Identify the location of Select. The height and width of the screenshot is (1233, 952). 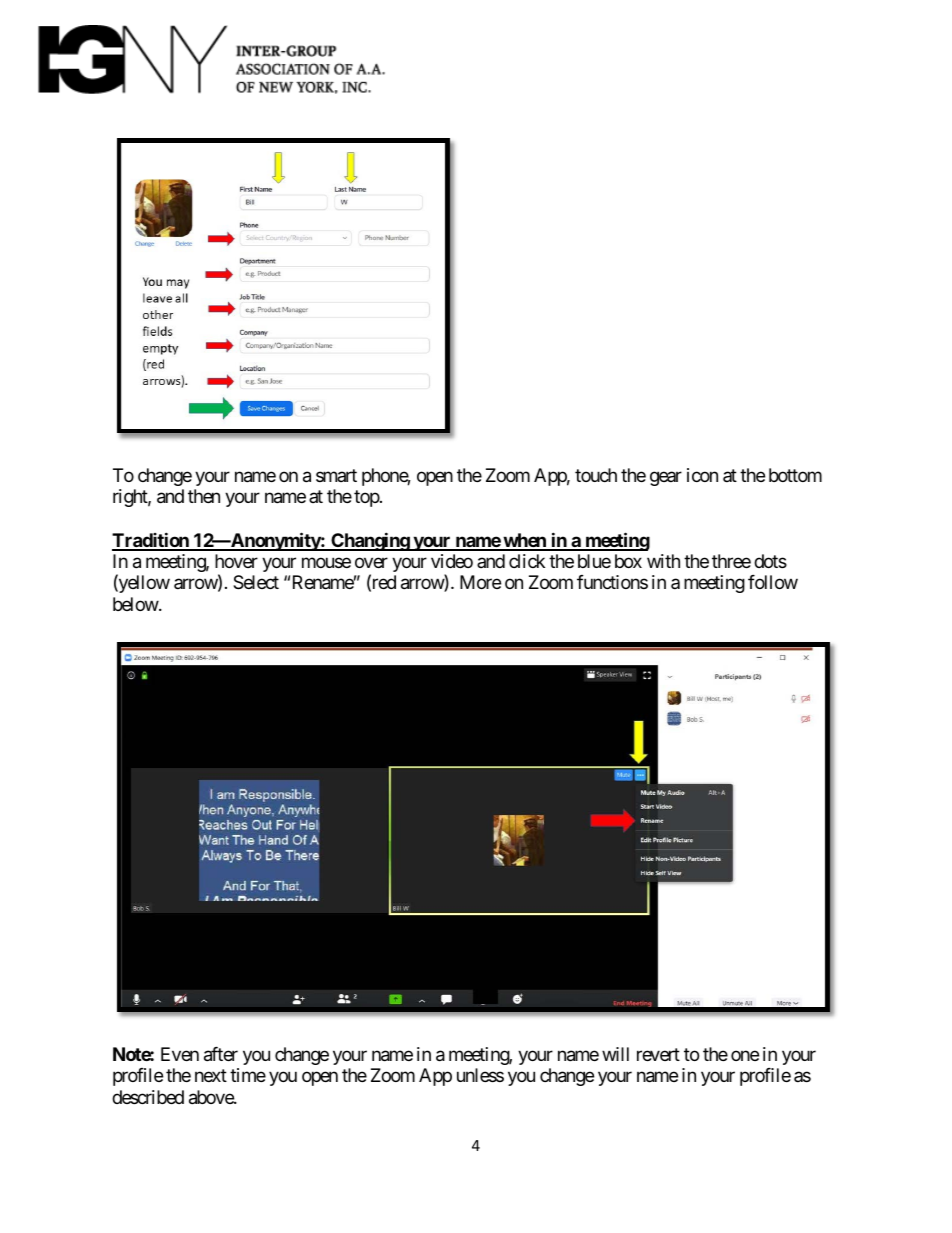
(256, 582).
